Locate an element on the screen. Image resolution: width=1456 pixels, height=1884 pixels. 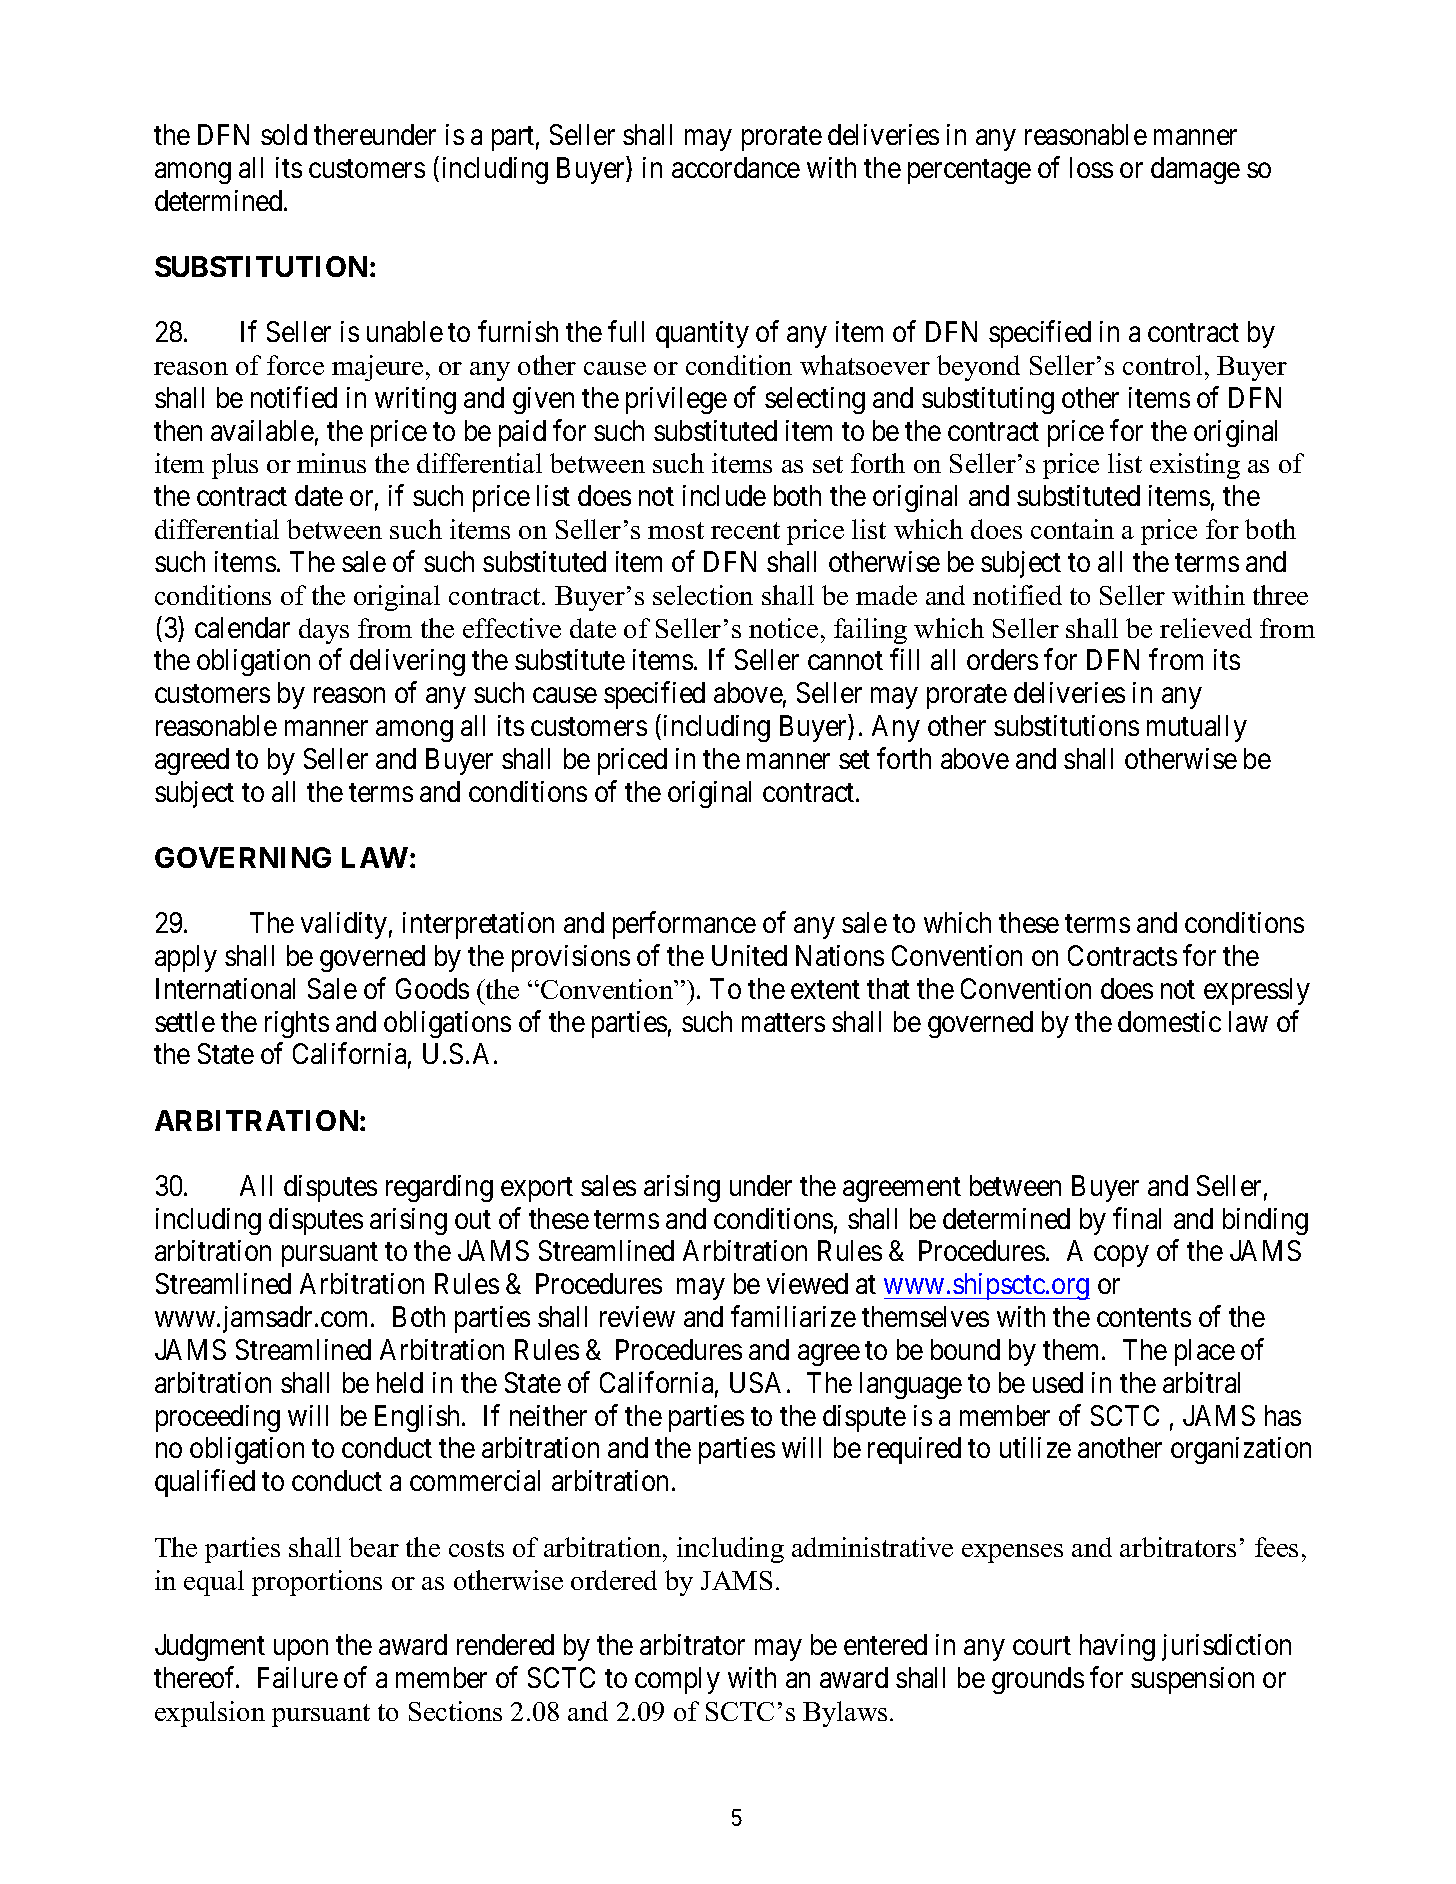
sold is located at coordinates (284, 134).
